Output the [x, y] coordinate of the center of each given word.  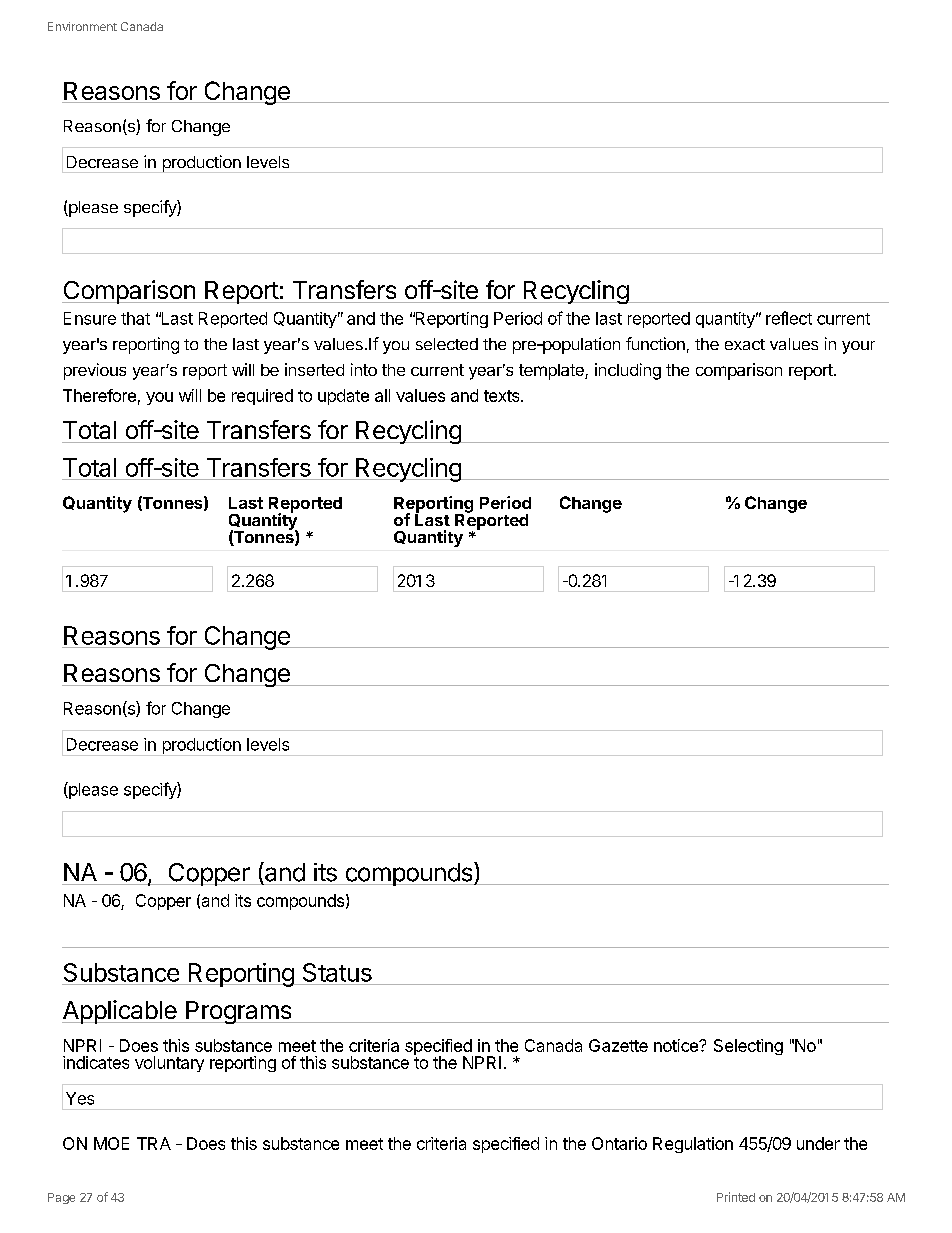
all [382, 395]
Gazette [618, 1045]
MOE [111, 1143]
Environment [82, 26]
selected [447, 344]
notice [677, 1045]
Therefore [99, 395]
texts [503, 396]
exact [745, 344]
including [628, 371]
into [364, 369]
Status [337, 972]
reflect [789, 318]
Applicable [120, 1012]
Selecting [748, 1047]
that [135, 318]
